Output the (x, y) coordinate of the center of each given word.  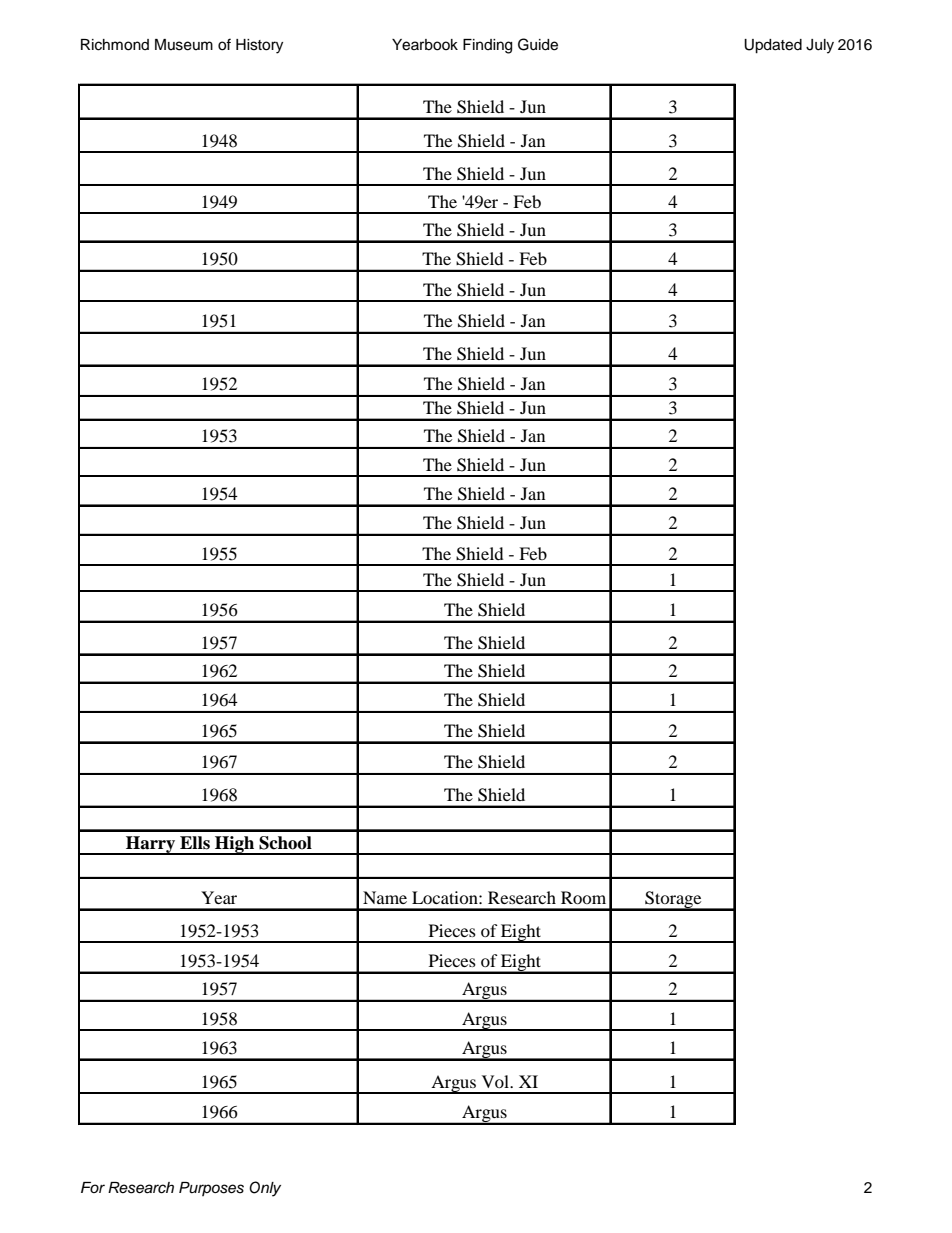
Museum (184, 45)
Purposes (211, 1189)
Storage (673, 901)
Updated (773, 46)
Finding (487, 46)
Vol (497, 1081)
